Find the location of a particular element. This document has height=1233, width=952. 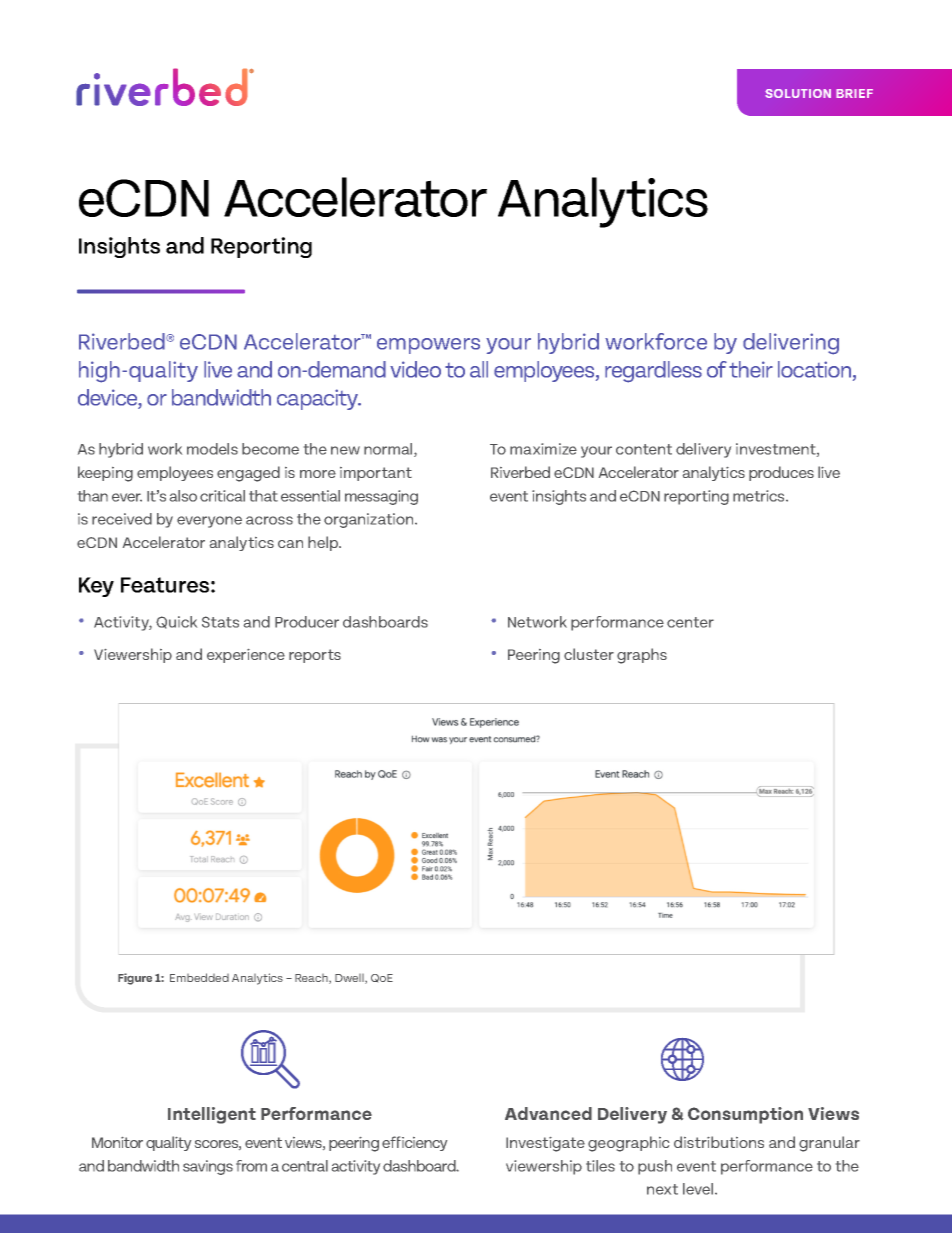

empowers is located at coordinates (428, 346).
